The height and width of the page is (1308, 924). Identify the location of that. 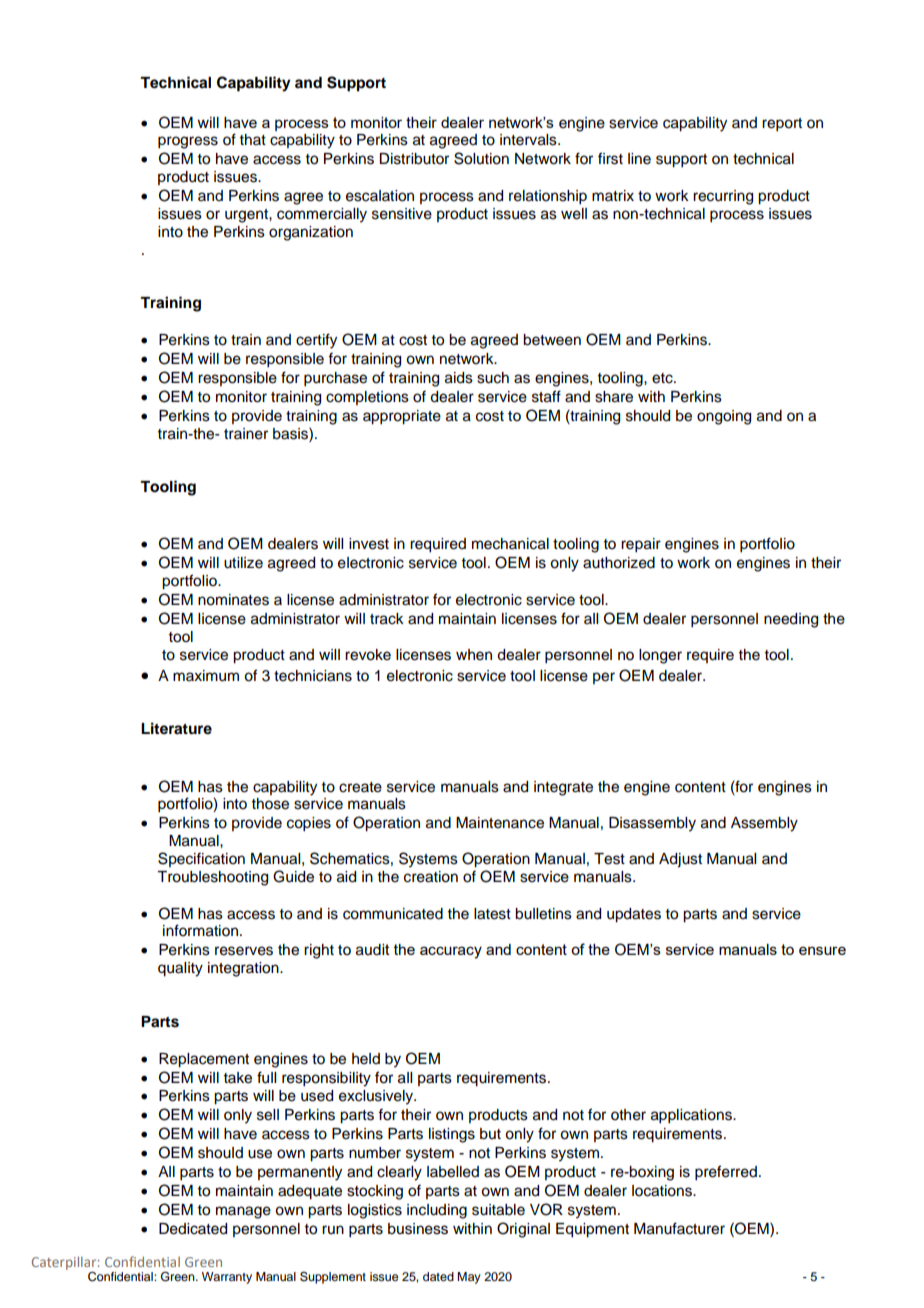
(253, 139).
